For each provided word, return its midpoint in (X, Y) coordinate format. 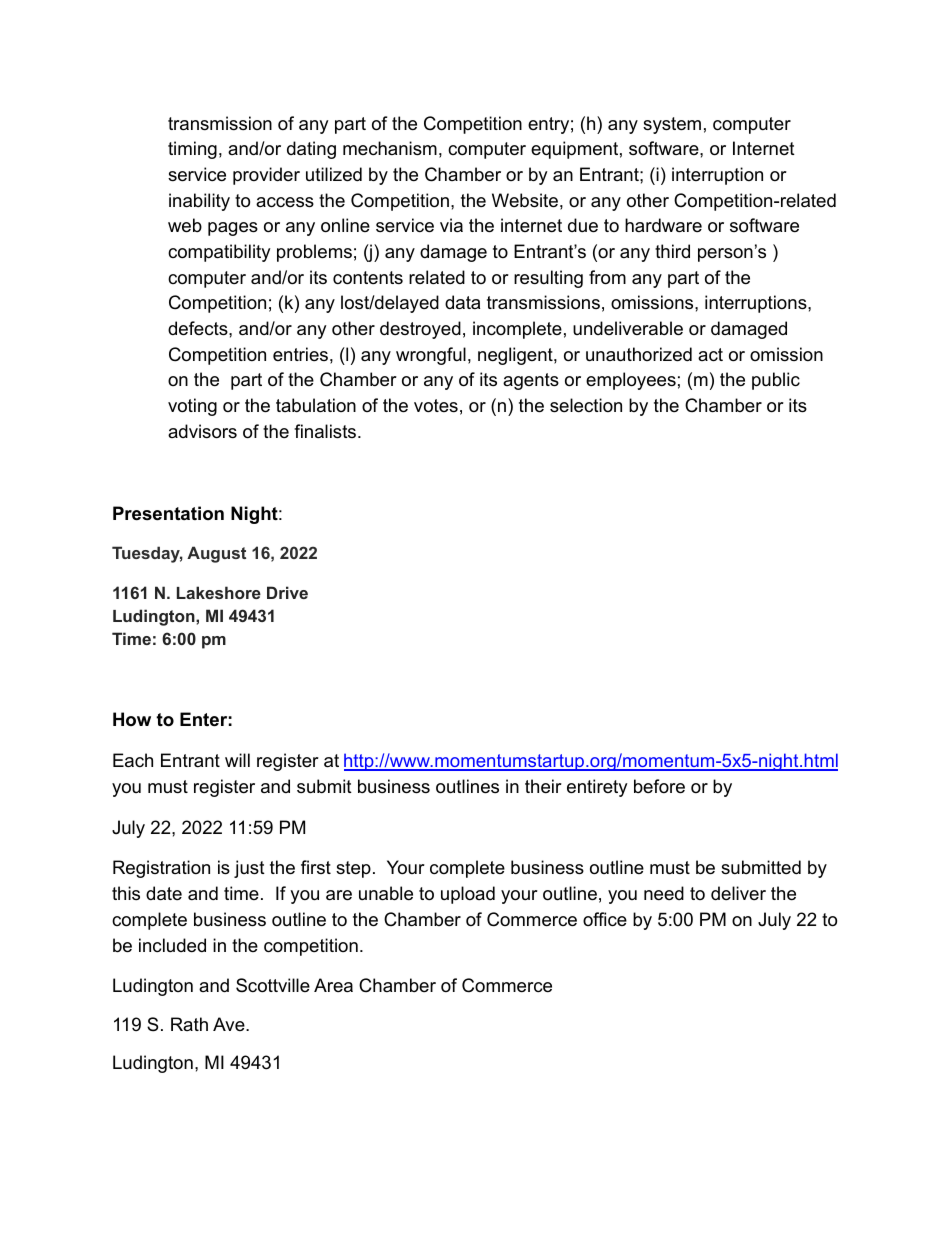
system (672, 125)
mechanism (390, 148)
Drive (287, 592)
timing (192, 150)
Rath (189, 1024)
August (216, 554)
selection (586, 405)
